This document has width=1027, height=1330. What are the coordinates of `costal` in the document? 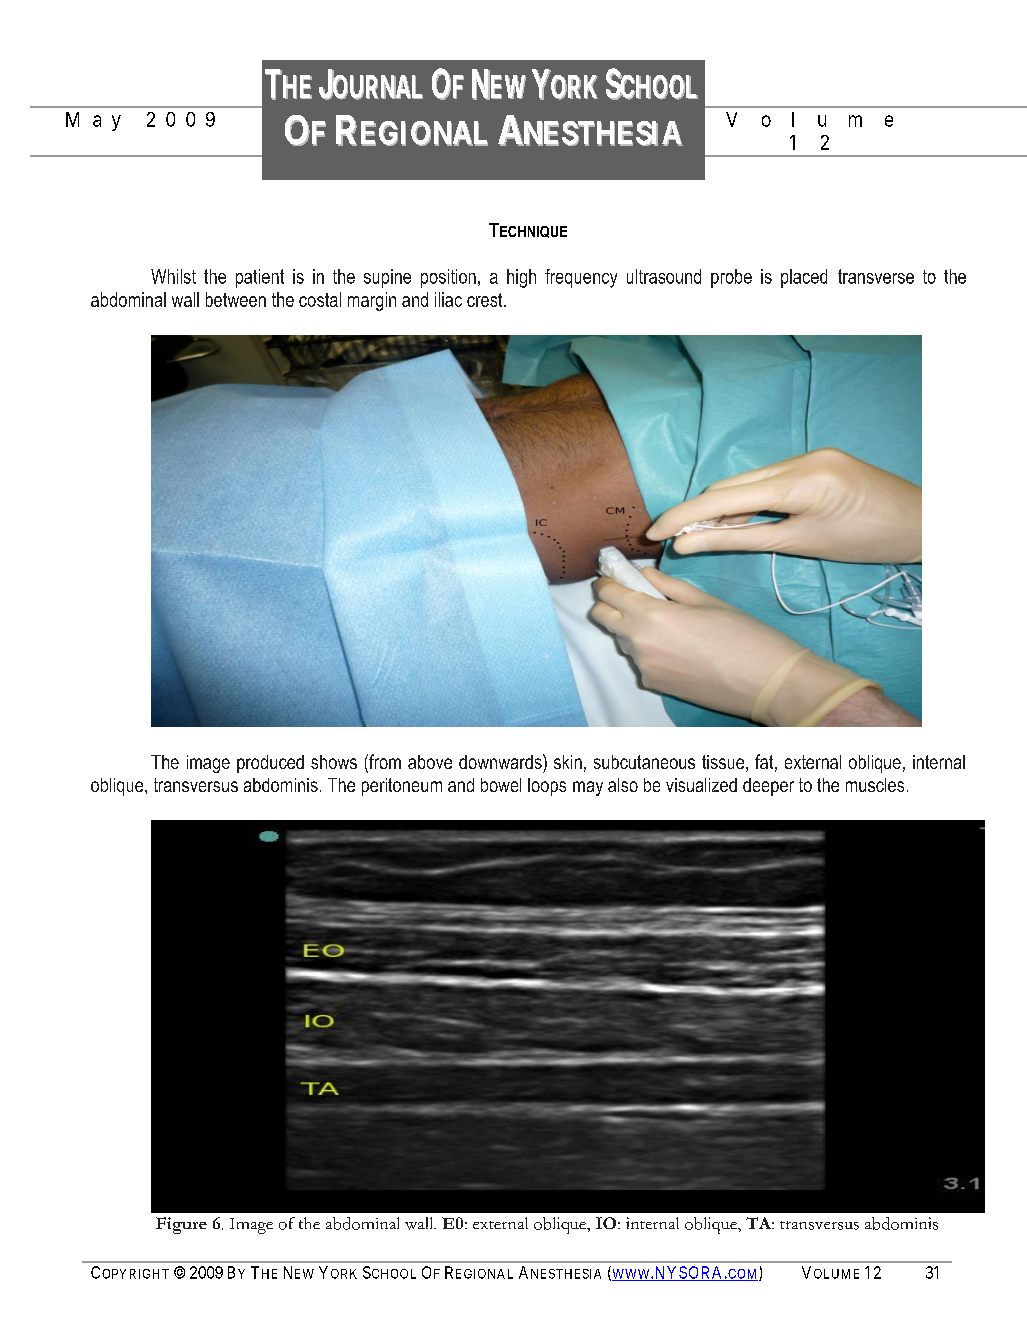 It's located at (320, 299).
